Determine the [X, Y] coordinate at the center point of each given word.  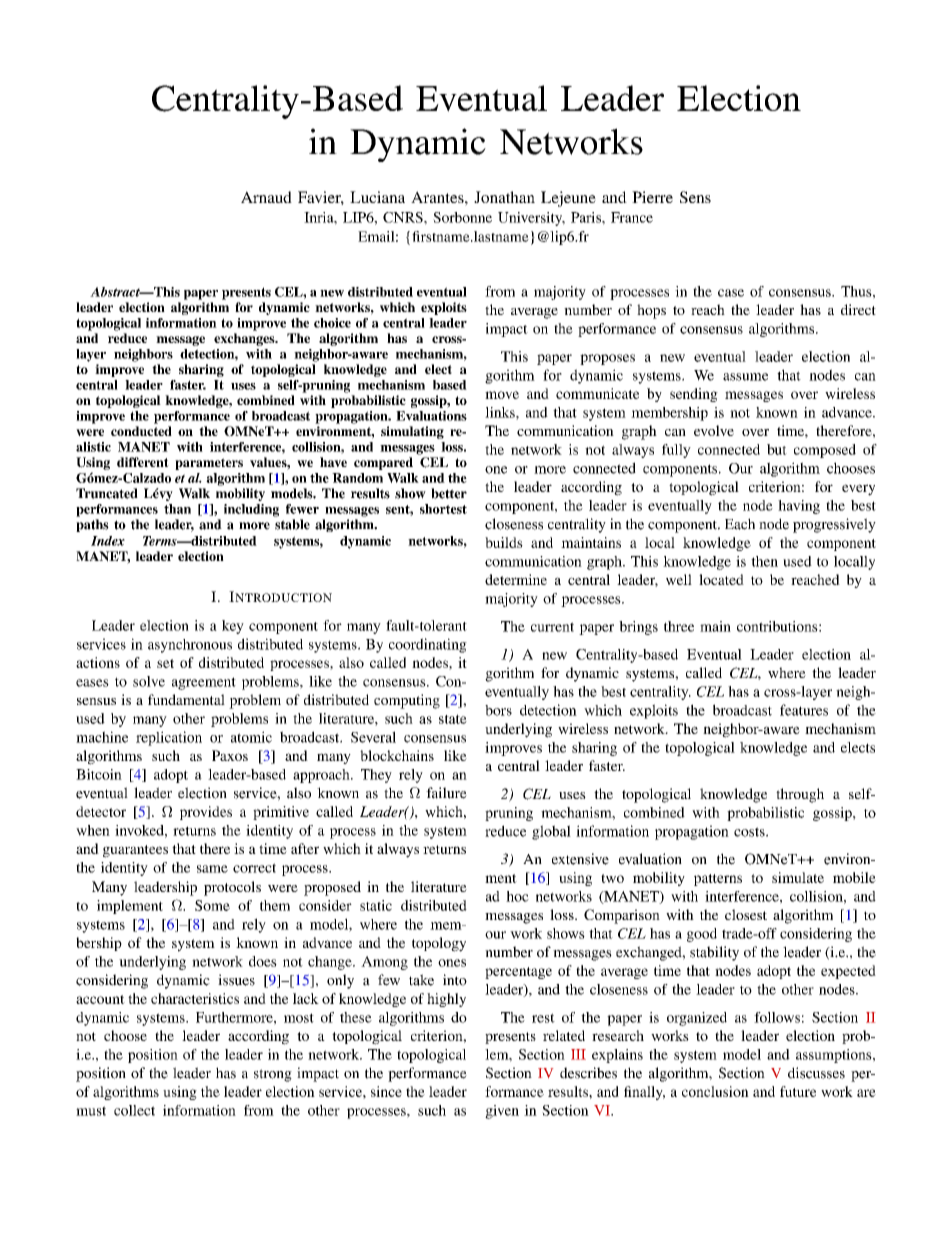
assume [745, 377]
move [502, 395]
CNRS [404, 217]
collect [134, 1110]
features [804, 710]
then [764, 561]
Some [212, 905]
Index [108, 541]
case [731, 293]
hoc [517, 896]
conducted [141, 431]
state [453, 719]
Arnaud [266, 197]
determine [516, 579]
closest [746, 914]
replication [169, 738]
